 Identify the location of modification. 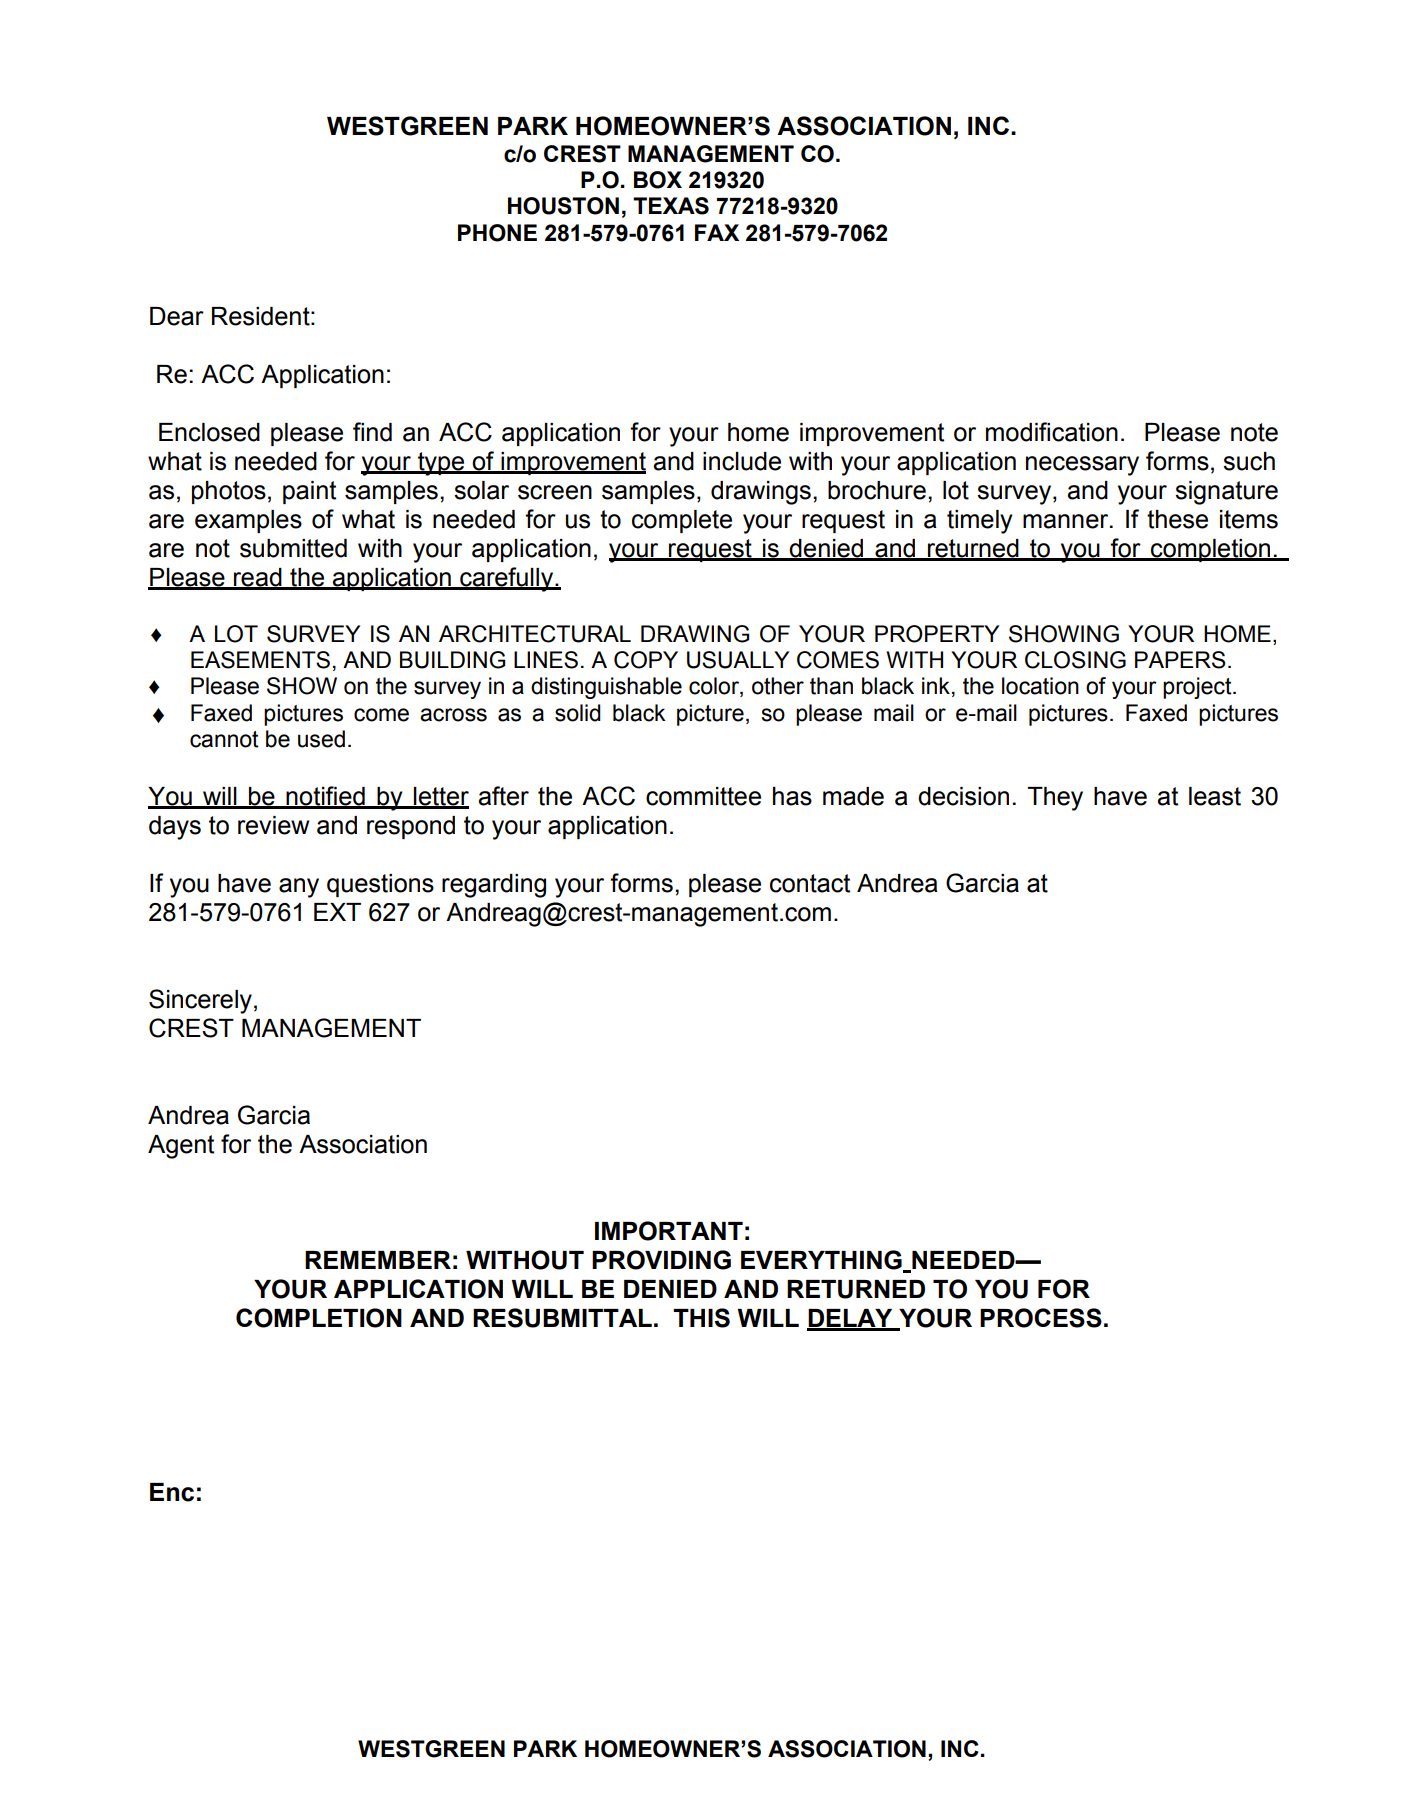
(1052, 432).
